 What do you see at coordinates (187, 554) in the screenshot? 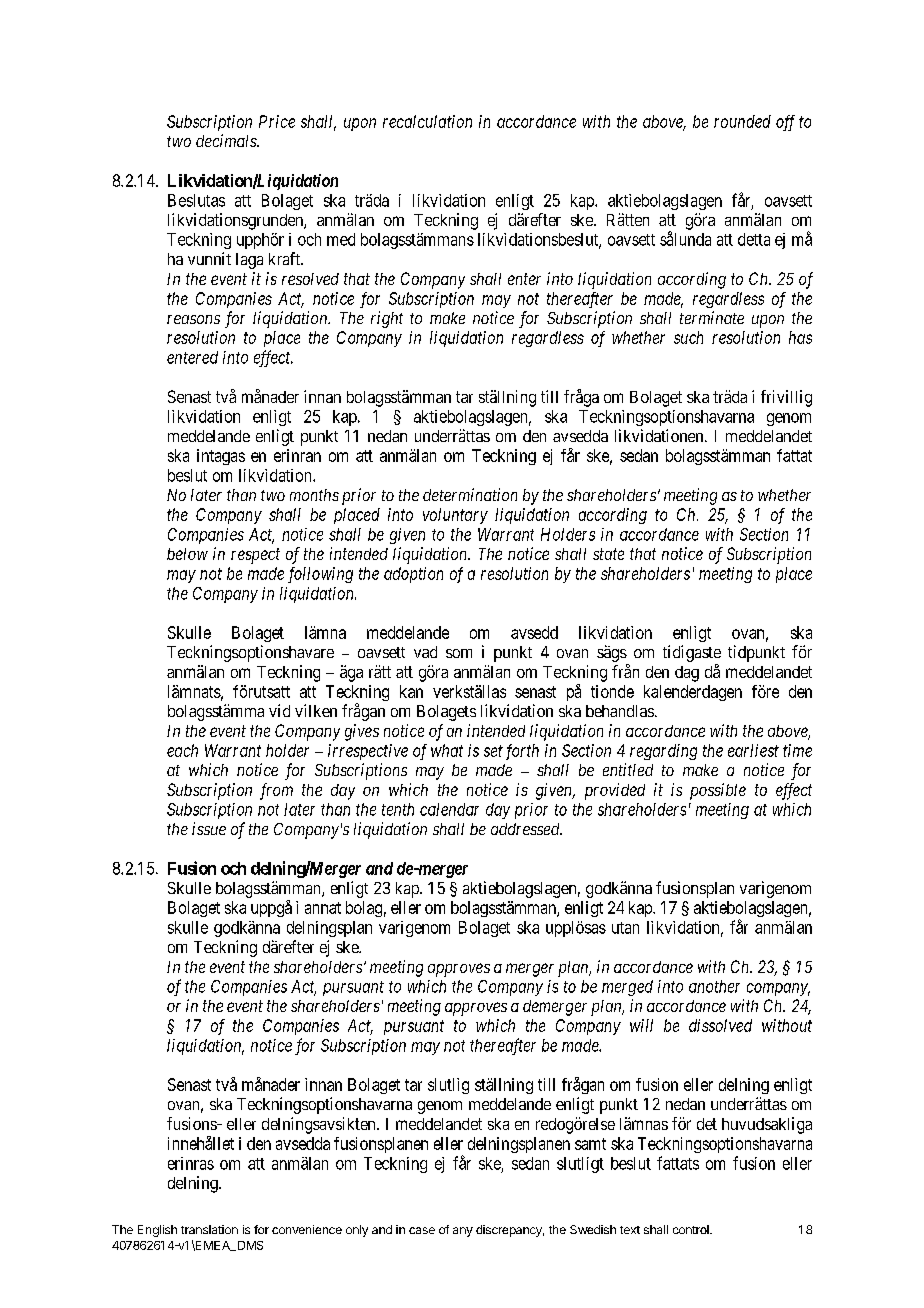
I see `below` at bounding box center [187, 554].
